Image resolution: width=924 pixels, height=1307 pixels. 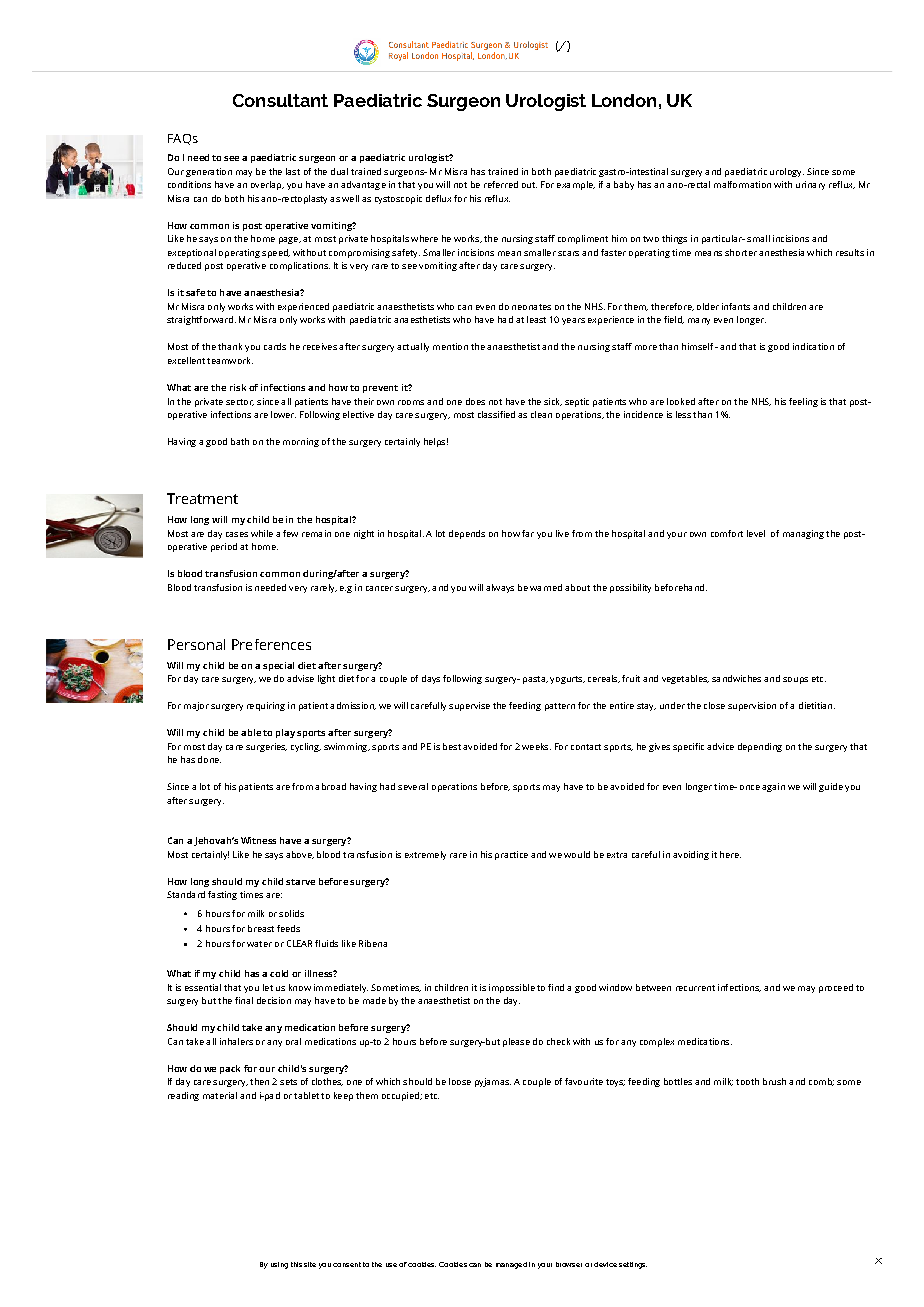 What do you see at coordinates (560, 707) in the image?
I see `pattern` at bounding box center [560, 707].
